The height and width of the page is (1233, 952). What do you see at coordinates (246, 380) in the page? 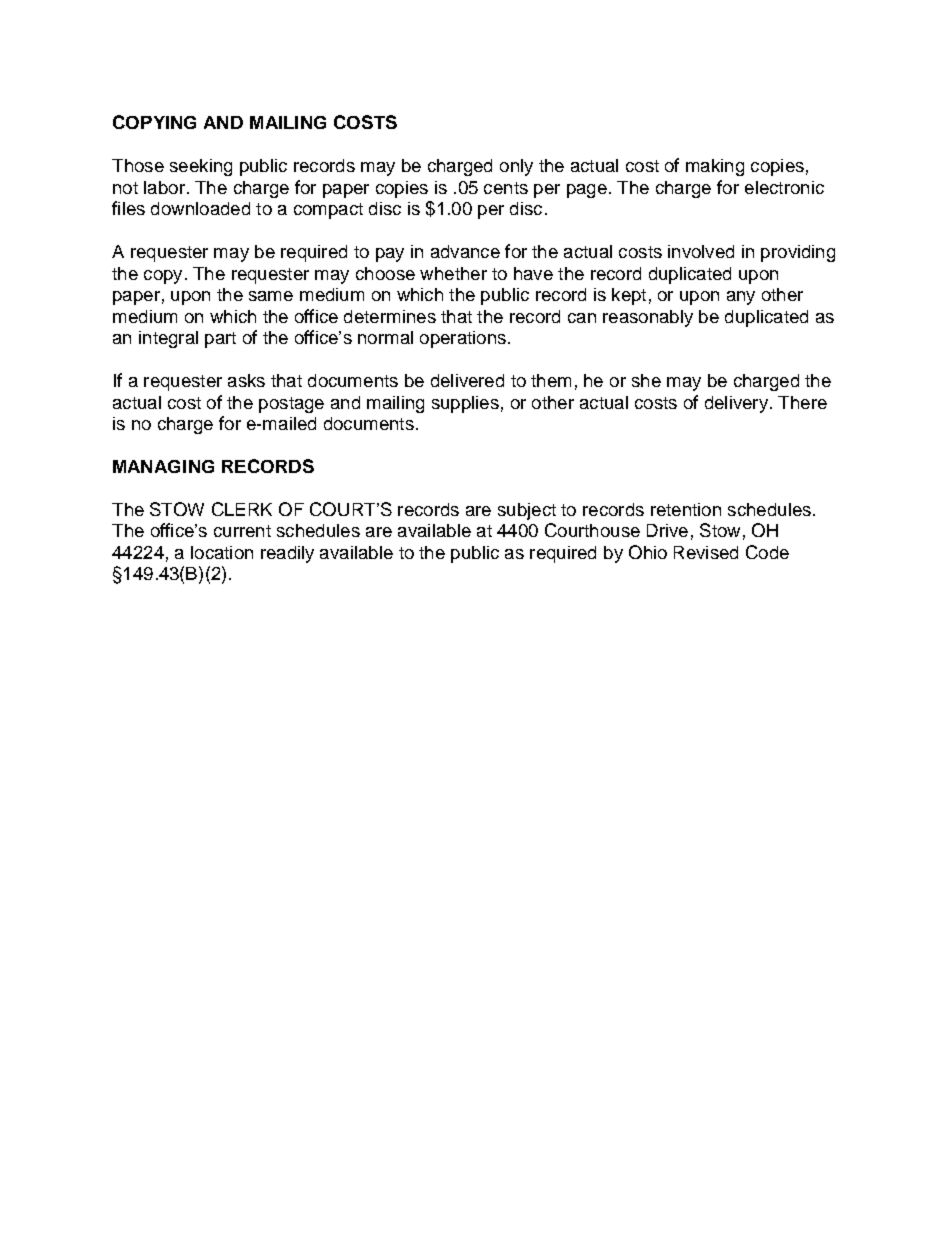
I see `asks` at bounding box center [246, 380].
